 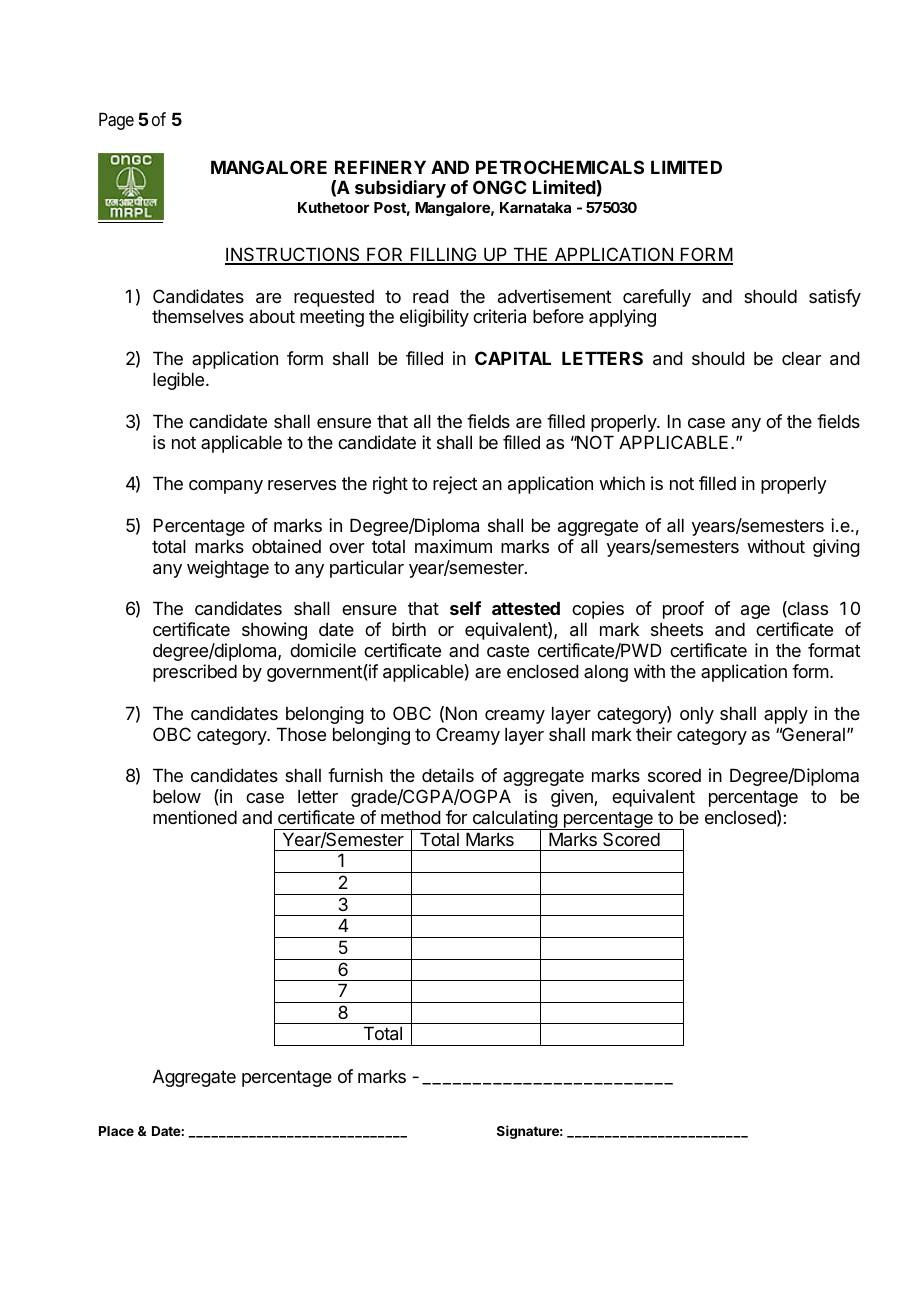 I want to click on PETROCHEMICALS, so click(x=560, y=167).
